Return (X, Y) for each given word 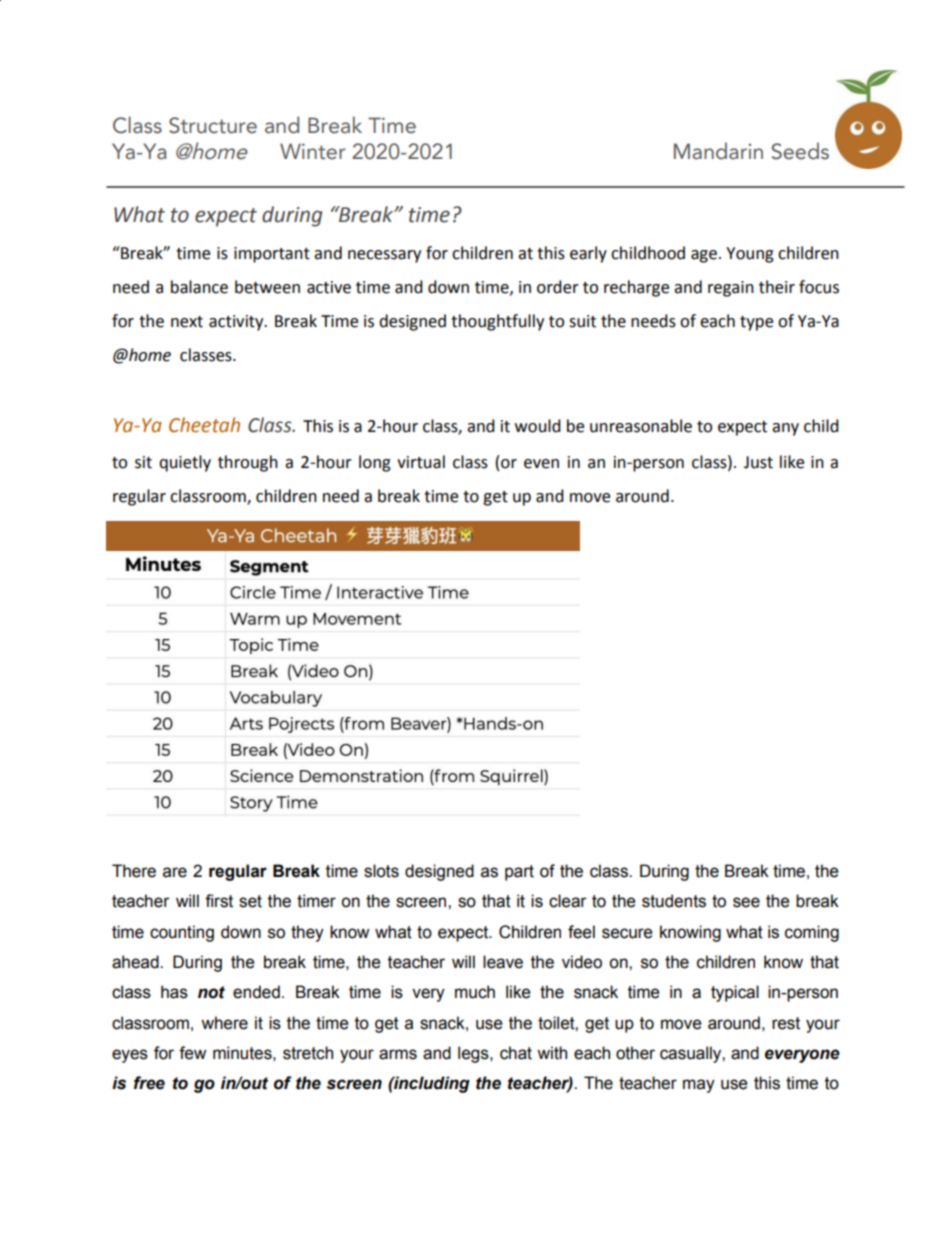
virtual (421, 462)
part (519, 873)
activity (237, 323)
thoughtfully (497, 322)
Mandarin (718, 151)
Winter (313, 151)
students (674, 901)
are (175, 872)
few (192, 1053)
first (219, 901)
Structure (213, 125)
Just (758, 462)
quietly (185, 463)
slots (381, 871)
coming (812, 933)
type (756, 323)
